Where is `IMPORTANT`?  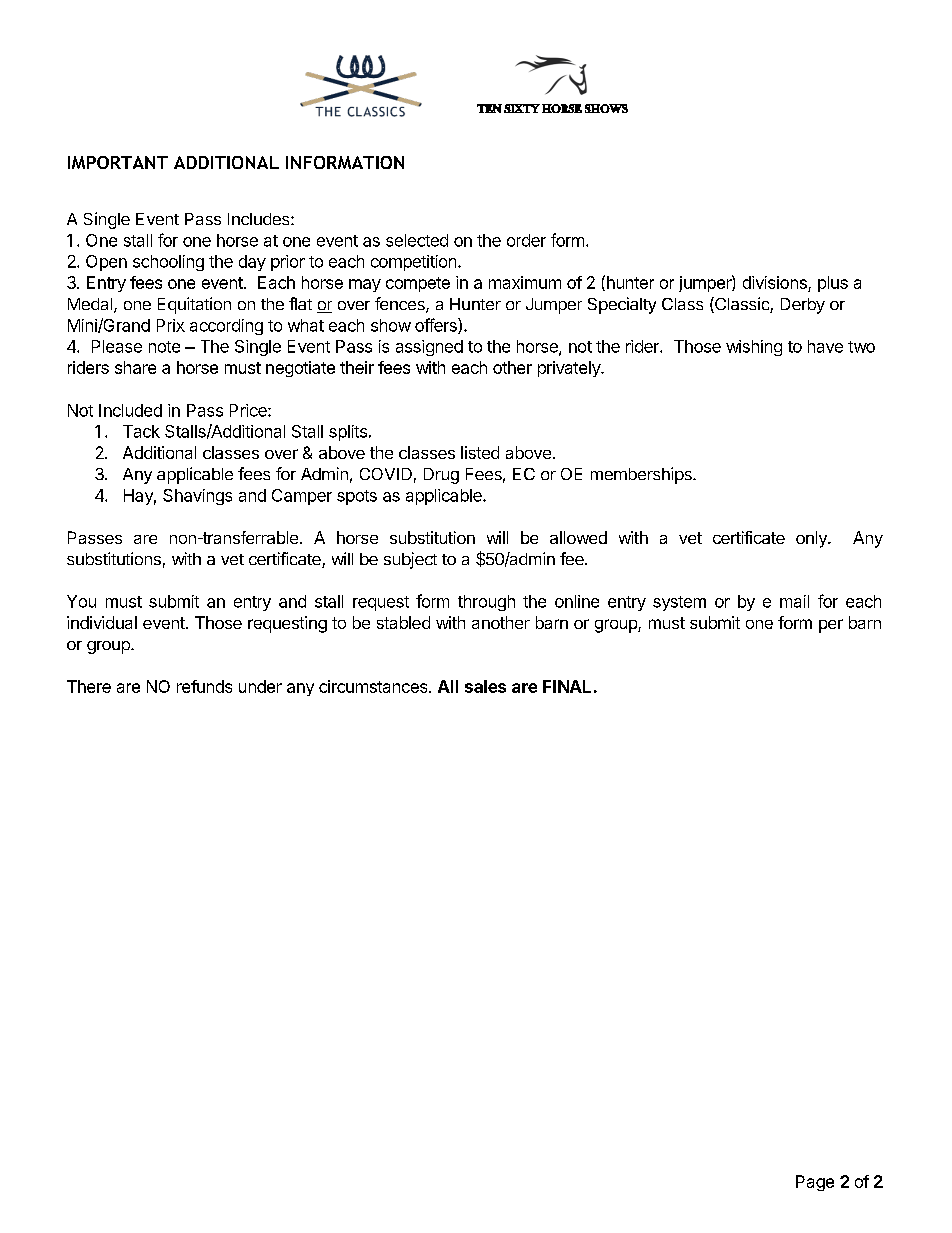 IMPORTANT is located at coordinates (118, 162).
